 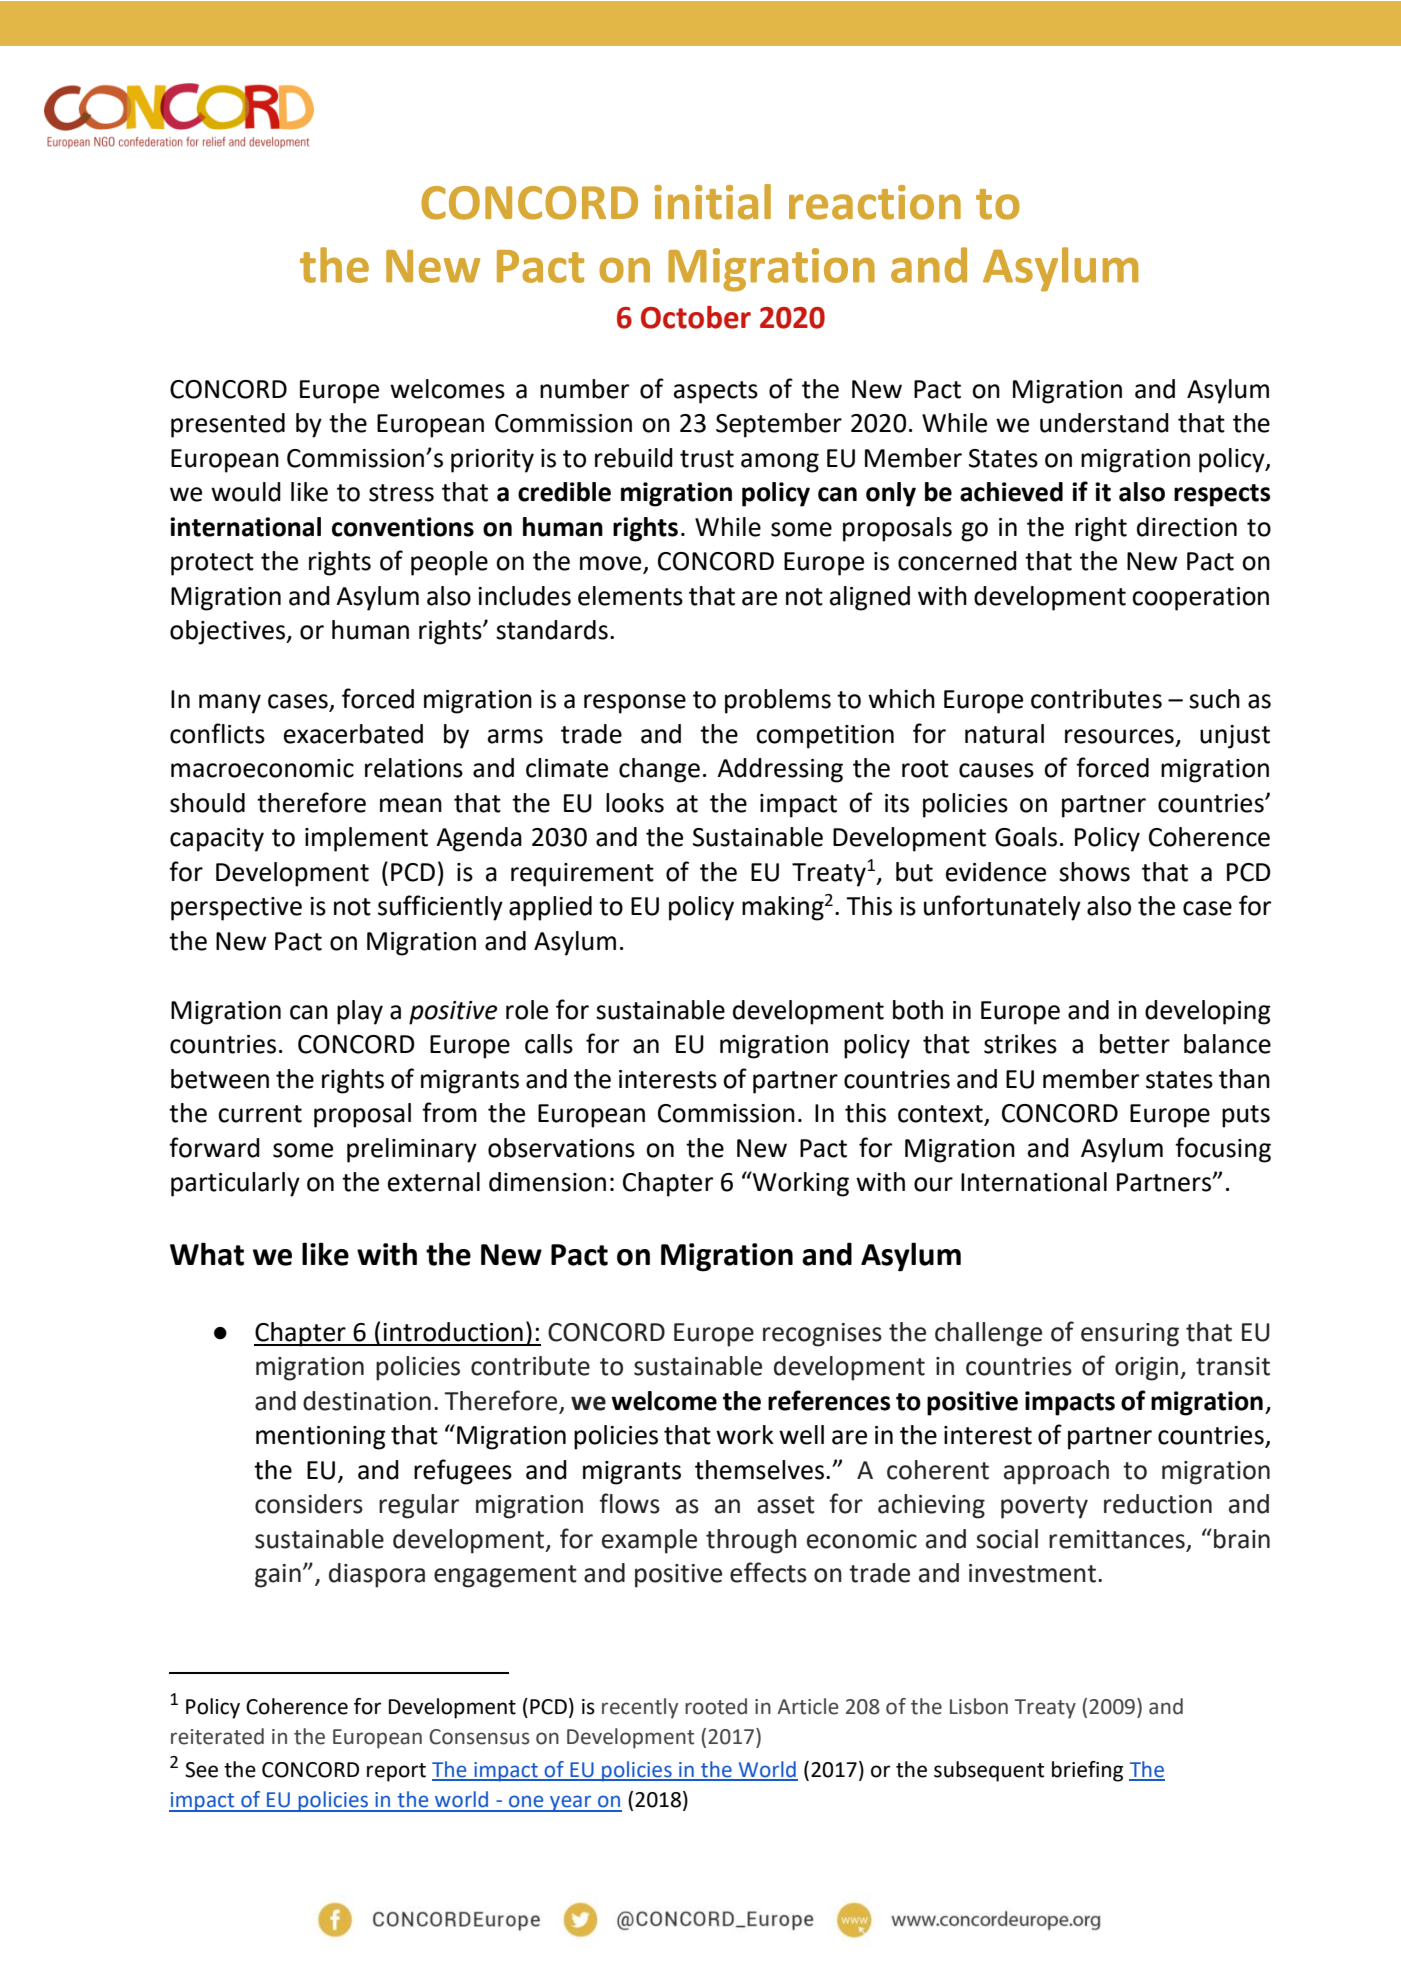 What do you see at coordinates (1104, 423) in the document?
I see `understand` at bounding box center [1104, 423].
